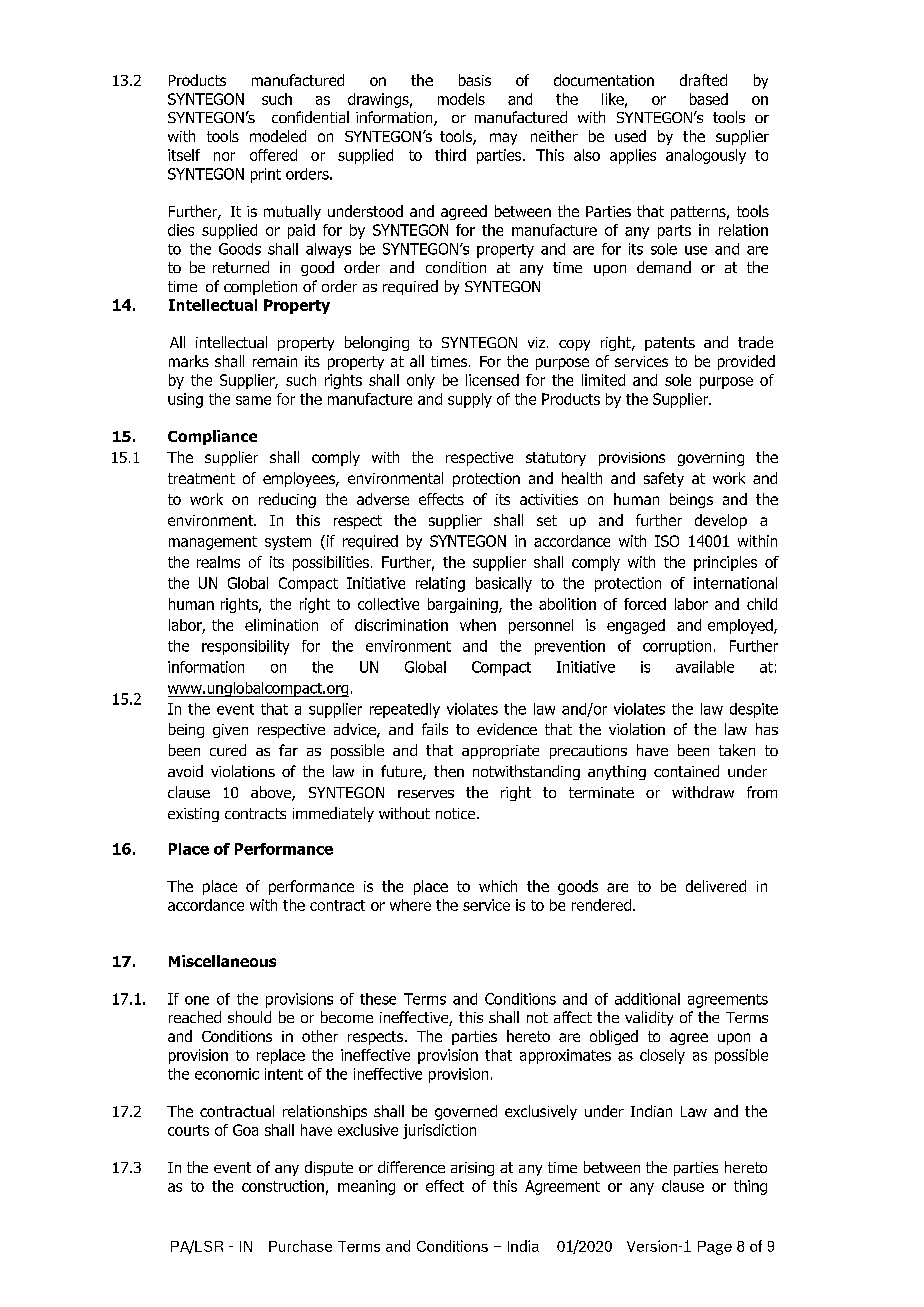 Image resolution: width=924 pixels, height=1307 pixels. What do you see at coordinates (245, 647) in the document?
I see `responsibility` at bounding box center [245, 647].
